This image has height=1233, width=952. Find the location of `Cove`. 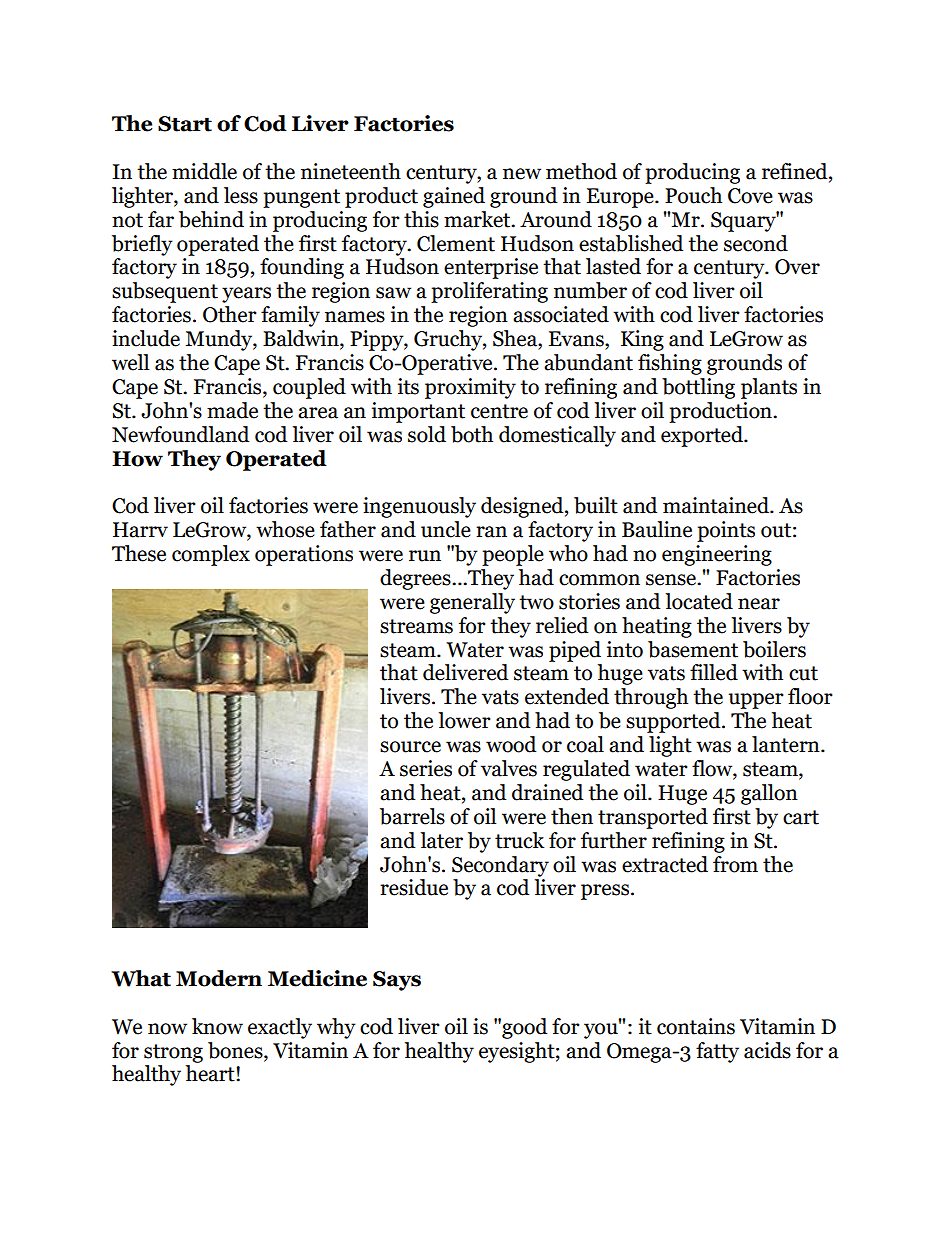

Cove is located at coordinates (750, 196).
